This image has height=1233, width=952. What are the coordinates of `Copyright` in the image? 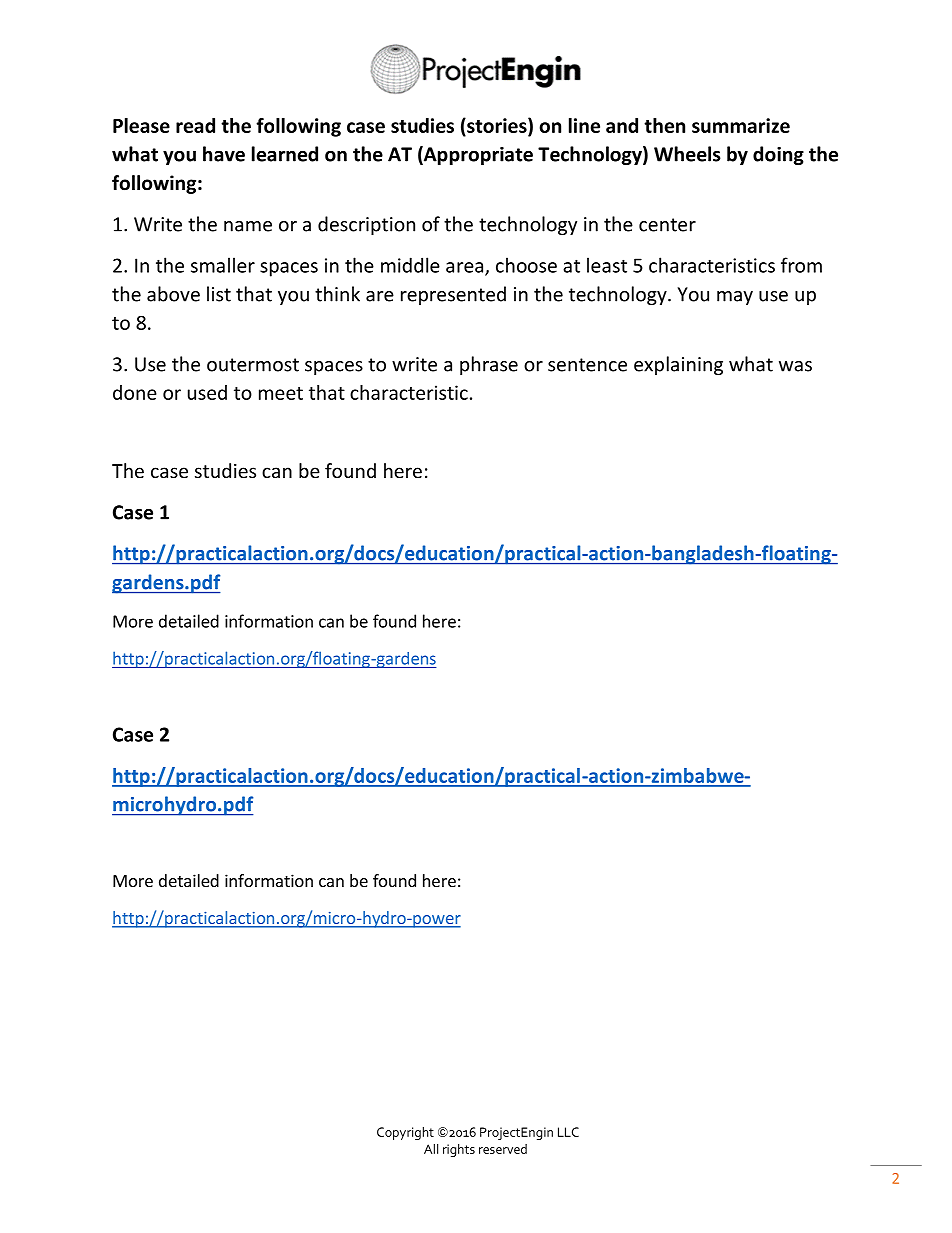 It's located at (405, 1133).
